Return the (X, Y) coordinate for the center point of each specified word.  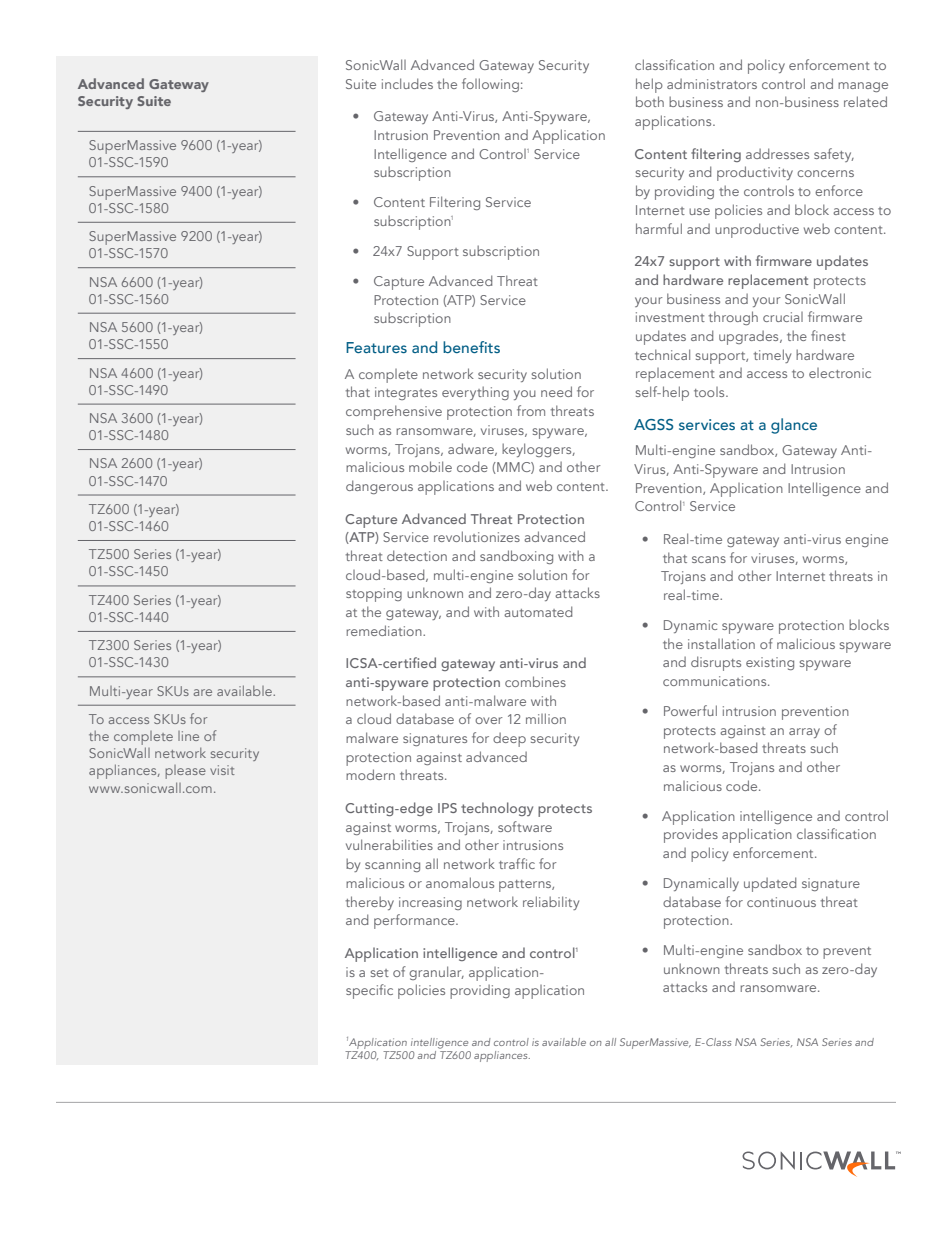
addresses (777, 153)
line (188, 736)
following (490, 85)
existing (770, 663)
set (379, 973)
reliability (551, 903)
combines (535, 681)
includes (407, 83)
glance (794, 426)
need (556, 391)
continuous (781, 902)
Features (376, 347)
